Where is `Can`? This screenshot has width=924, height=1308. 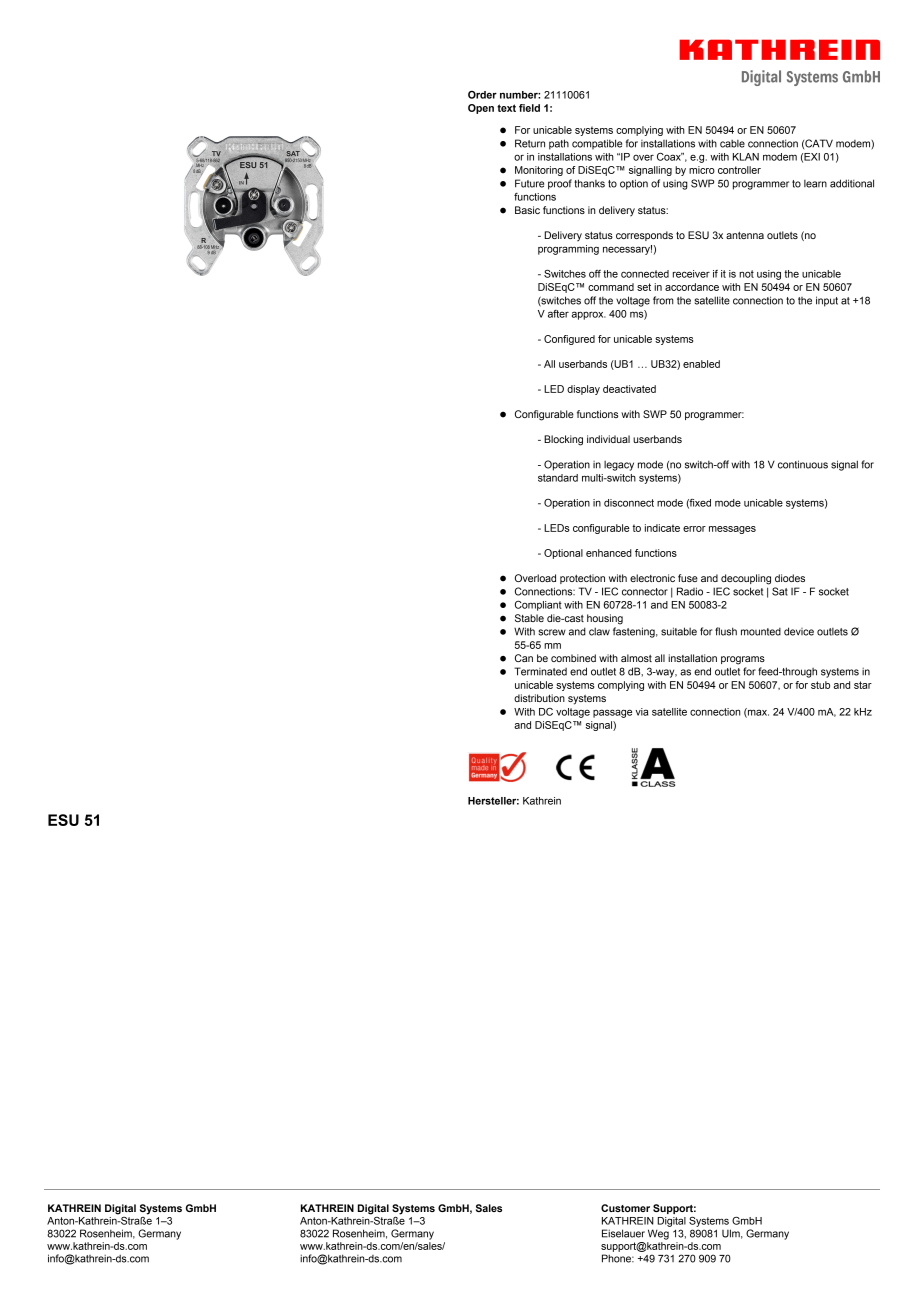 Can is located at coordinates (524, 658).
